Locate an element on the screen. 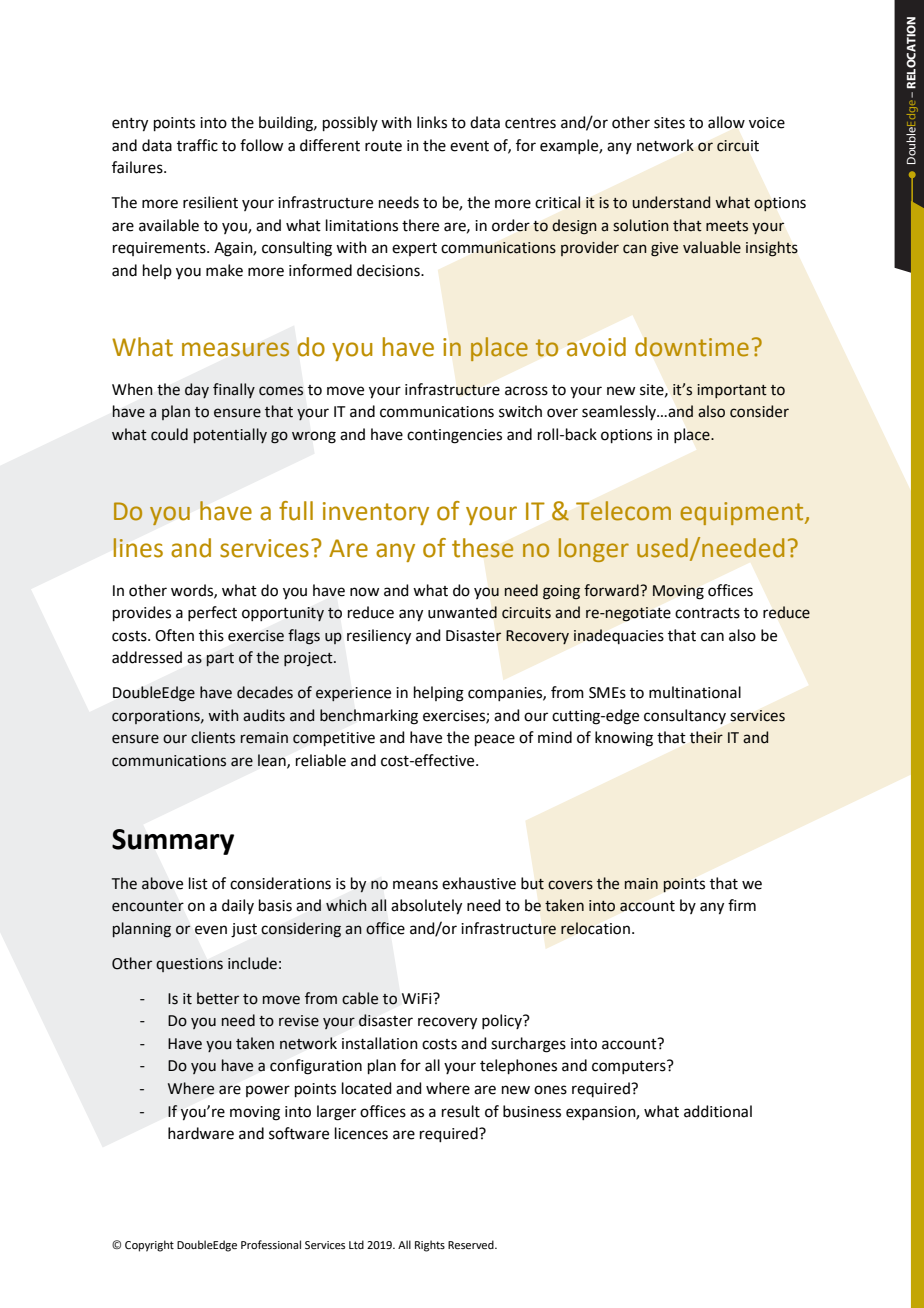  firm is located at coordinates (742, 905).
